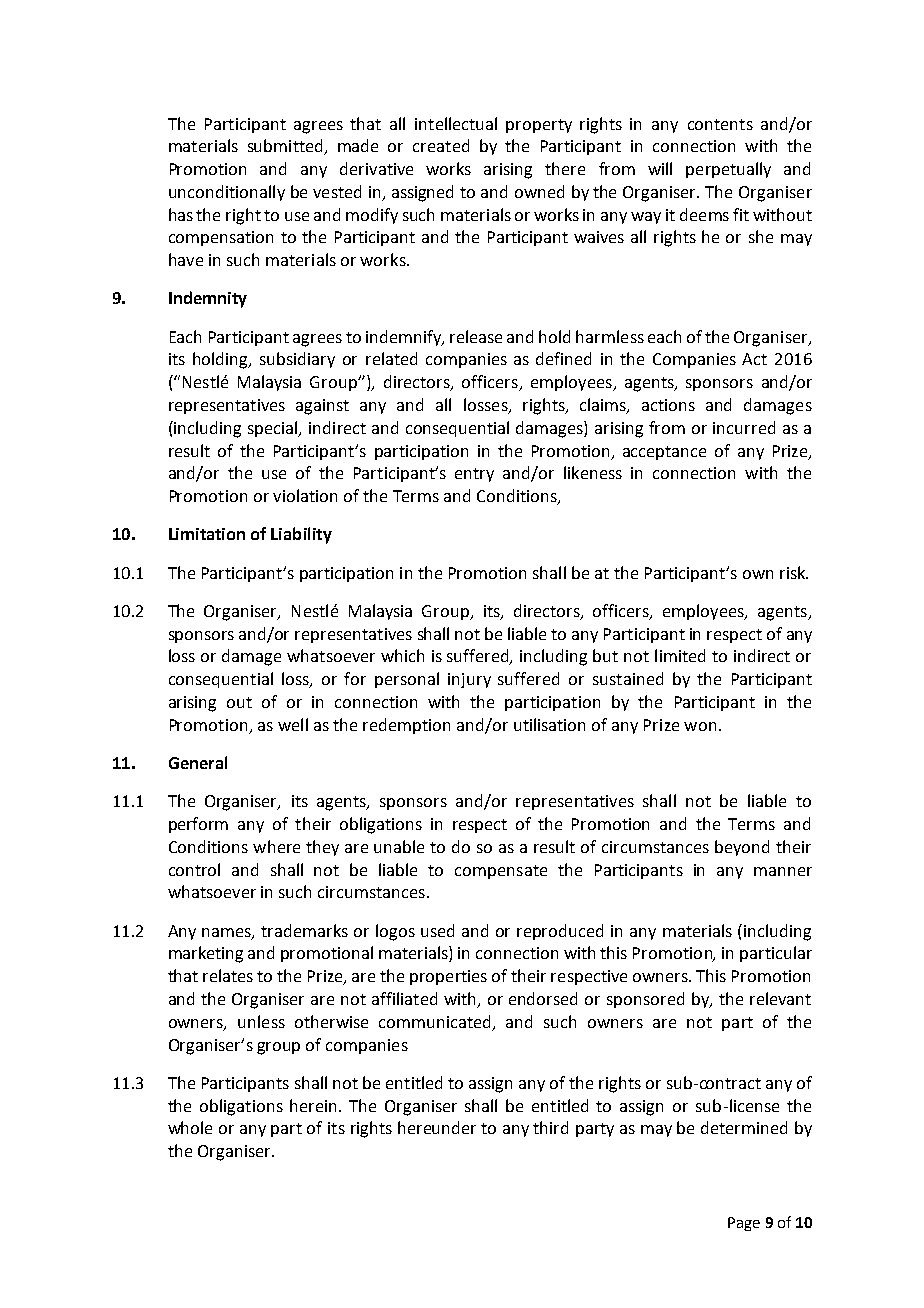 Image resolution: width=924 pixels, height=1308 pixels. I want to click on special, so click(274, 429).
